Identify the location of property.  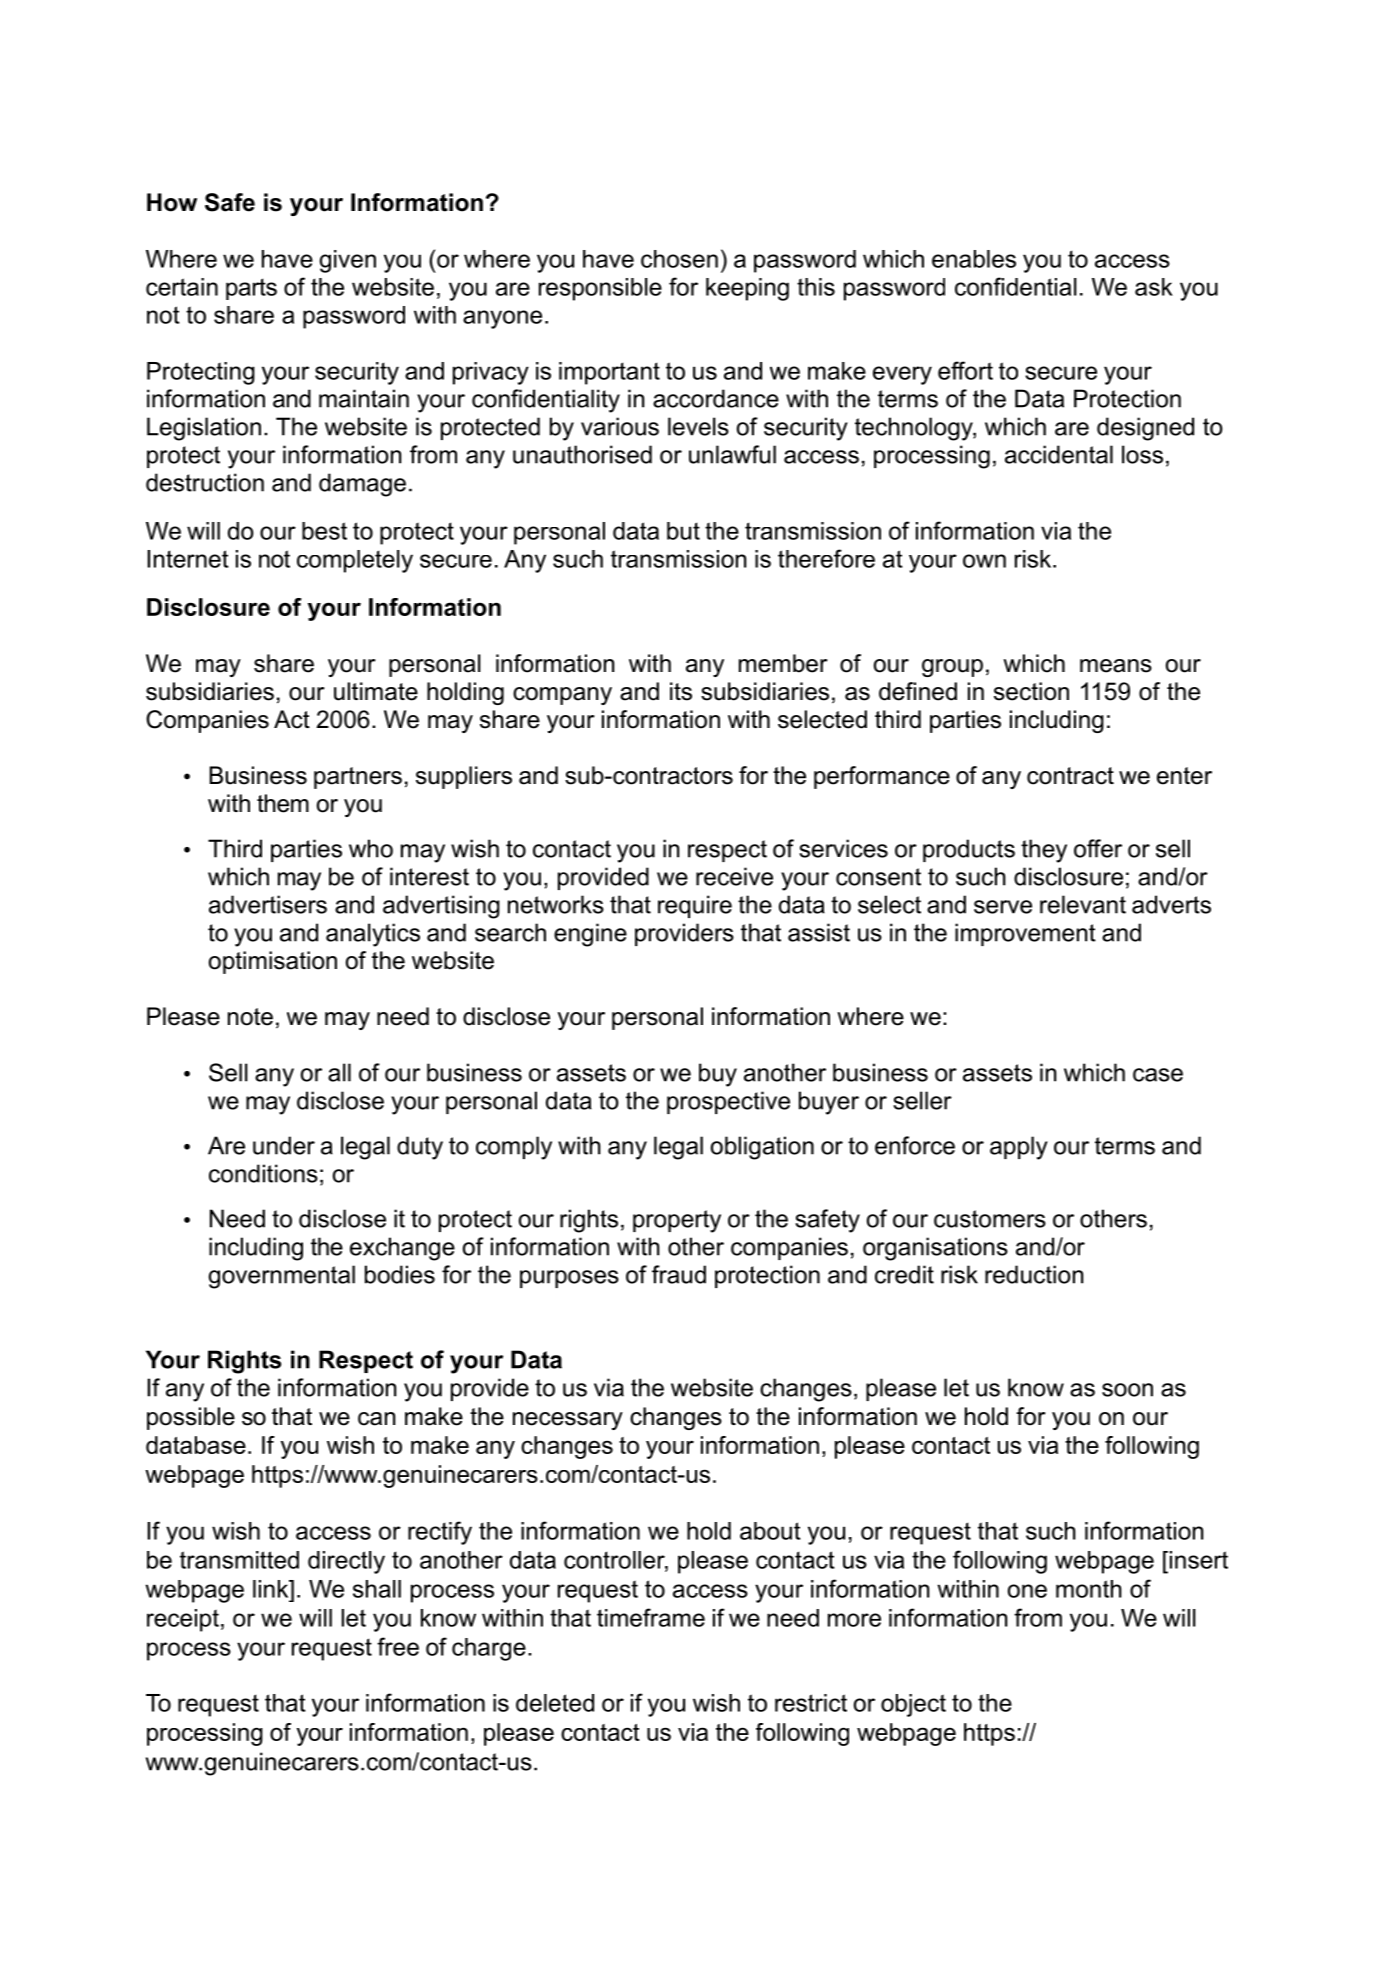
(677, 1221).
